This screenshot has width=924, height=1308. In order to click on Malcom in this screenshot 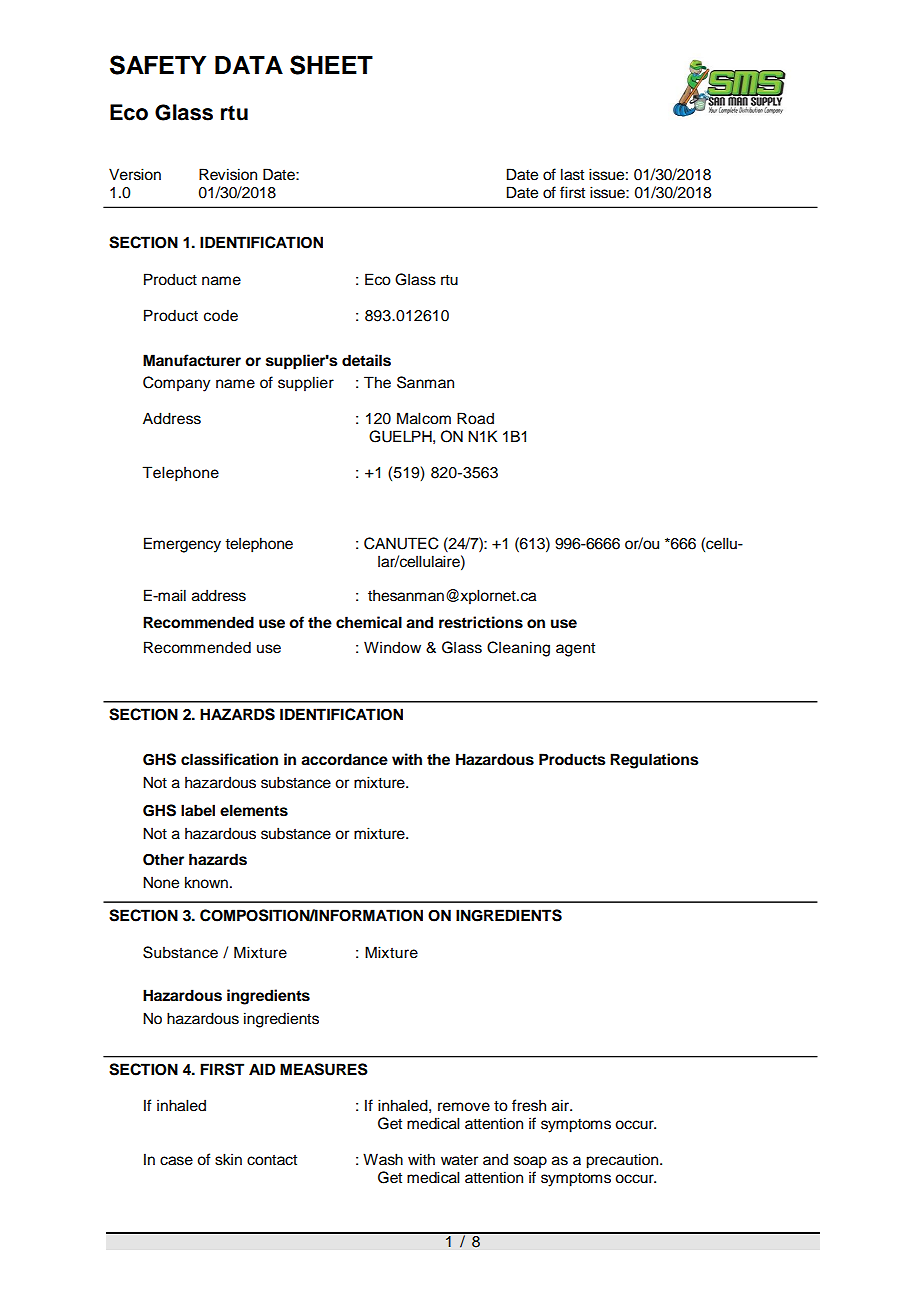, I will do `click(424, 418)`.
